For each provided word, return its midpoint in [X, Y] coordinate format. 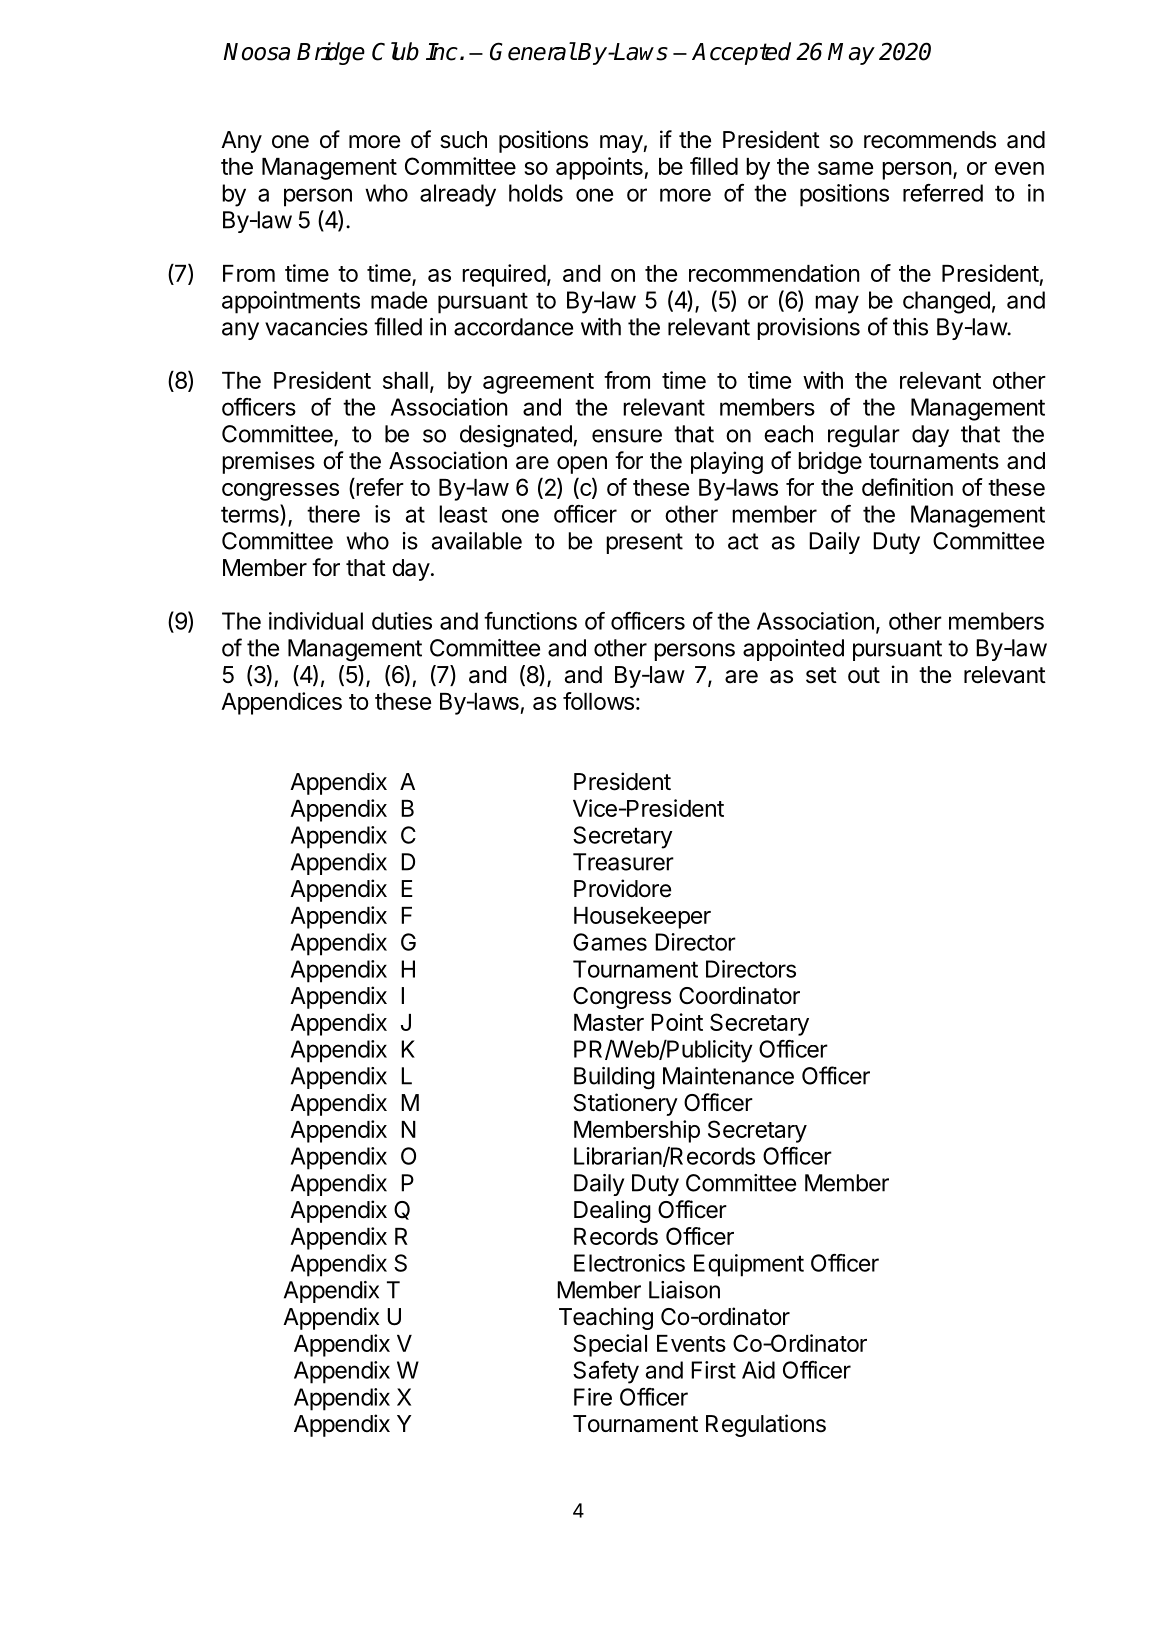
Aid [758, 1370]
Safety [606, 1372]
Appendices [281, 703]
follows [598, 701]
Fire [593, 1397]
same [845, 168]
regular [864, 436]
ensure [627, 436]
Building [614, 1078]
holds [536, 193]
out [864, 675]
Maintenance [728, 1076]
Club [395, 51]
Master [609, 1022]
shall [405, 380]
